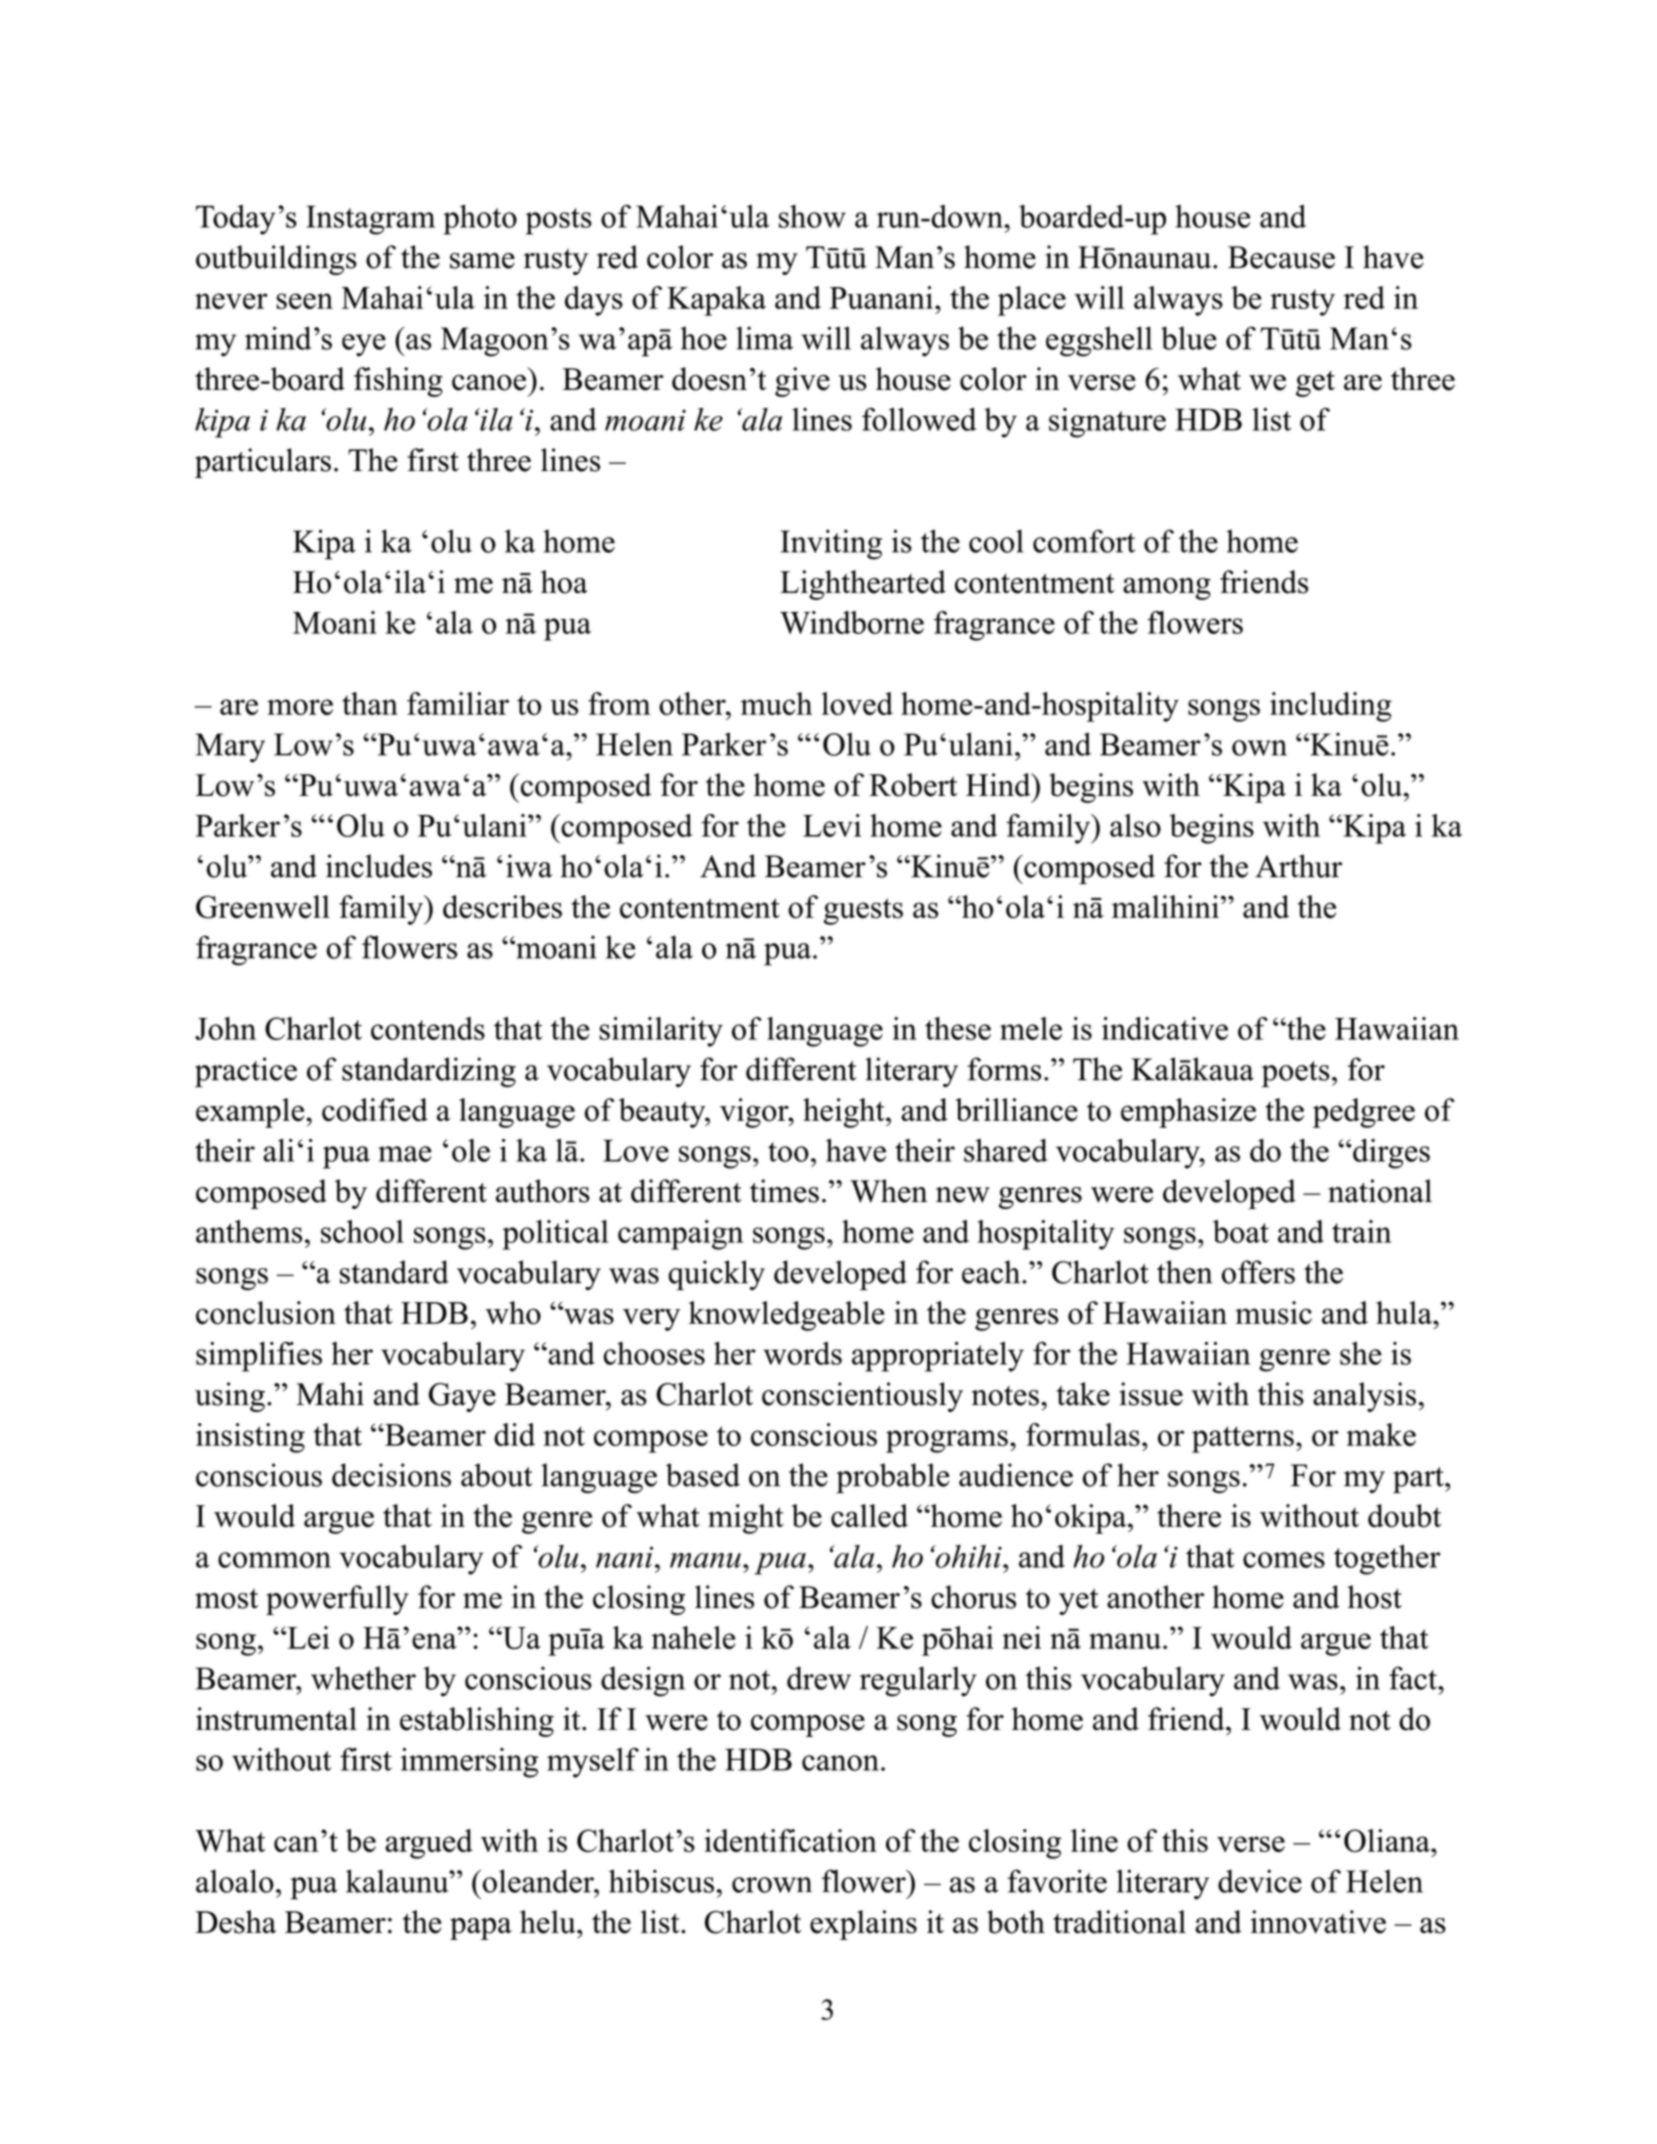 The width and height of the screenshot is (1657, 2144). What do you see at coordinates (370, 220) in the screenshot?
I see `Instagram` at bounding box center [370, 220].
